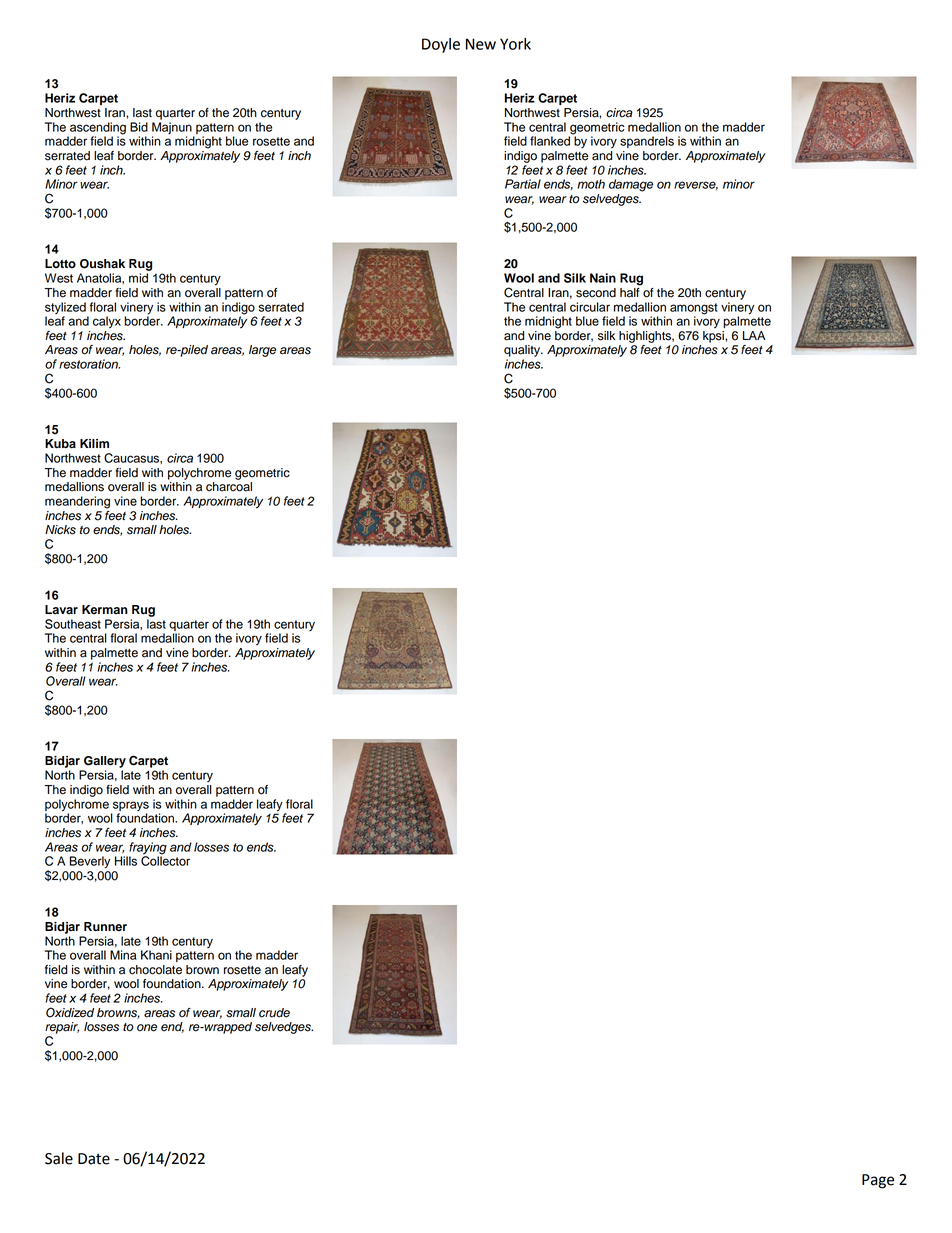 The height and width of the screenshot is (1233, 952). I want to click on one, so click(147, 1028).
